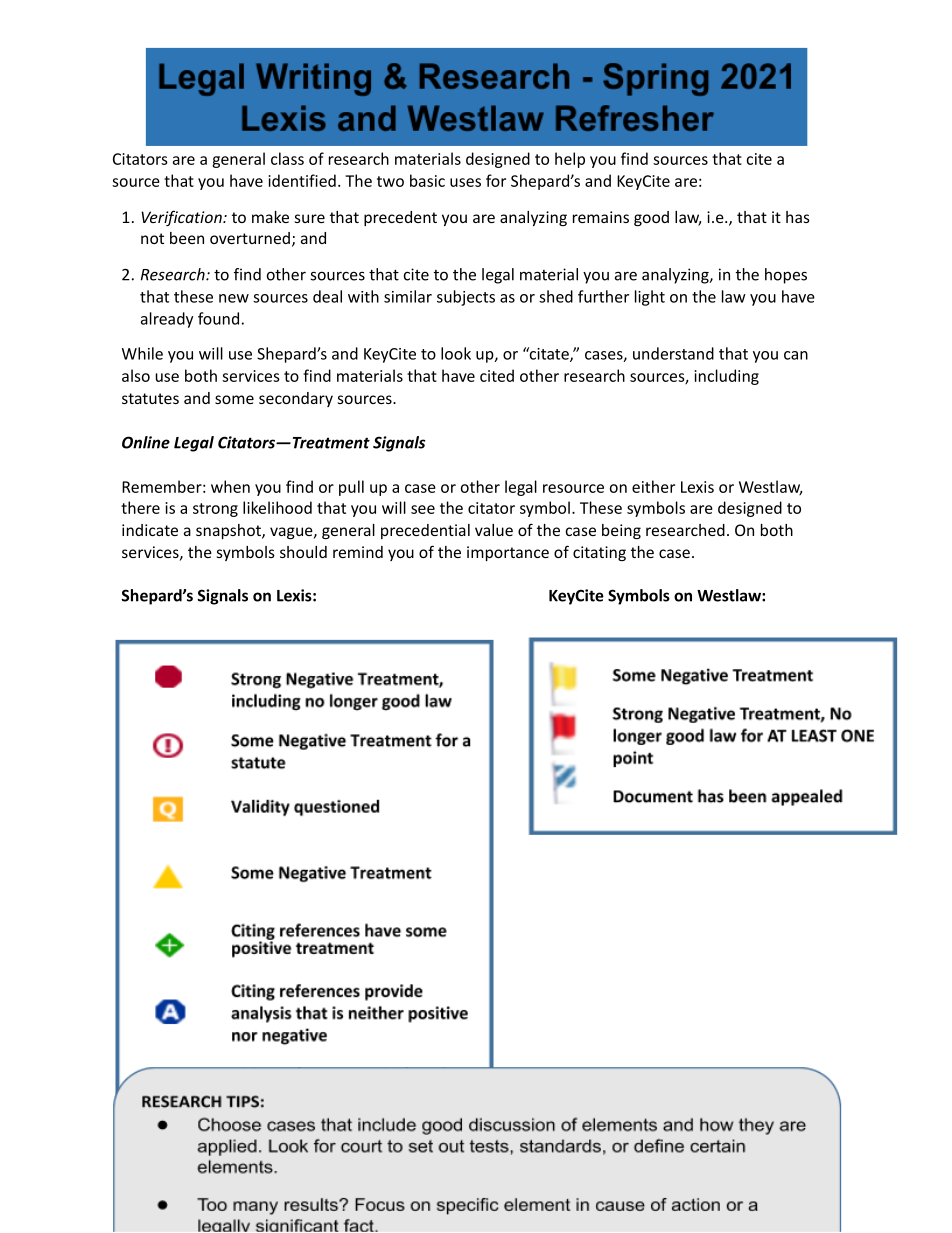 This image has height=1233, width=952. I want to click on subjects, so click(466, 298).
